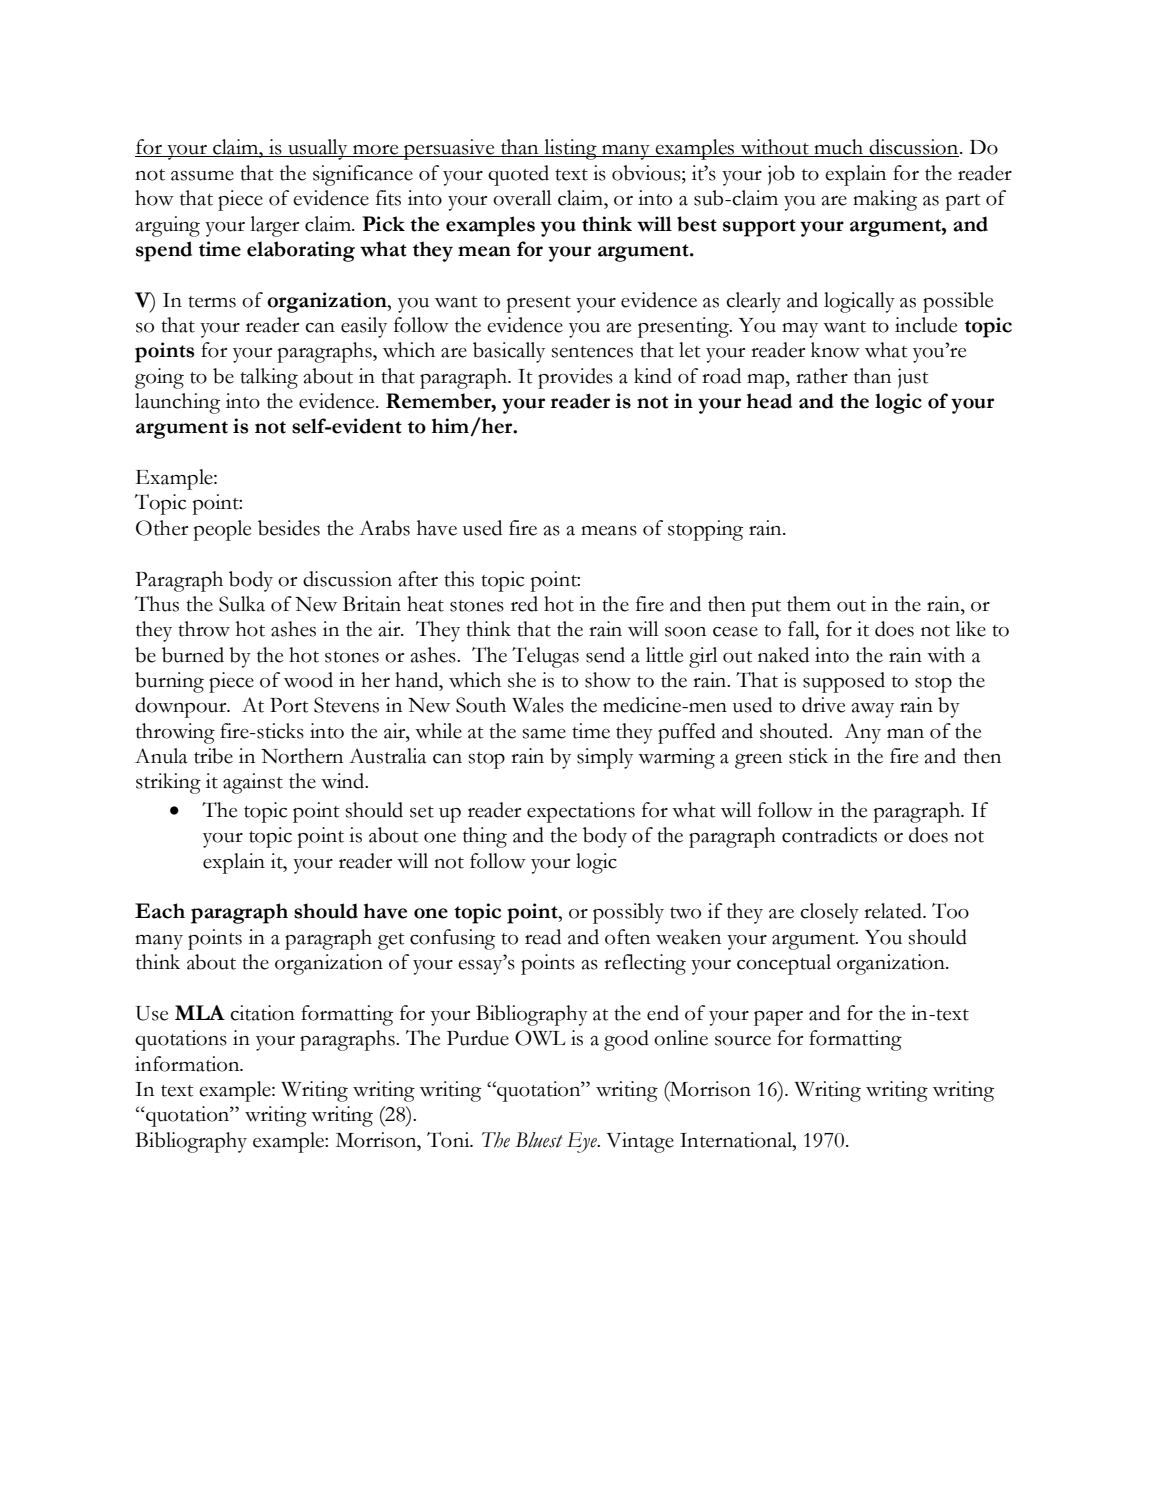 This image has height=1487, width=1149. Describe the element at coordinates (188, 1064) in the image. I see `information` at that location.
